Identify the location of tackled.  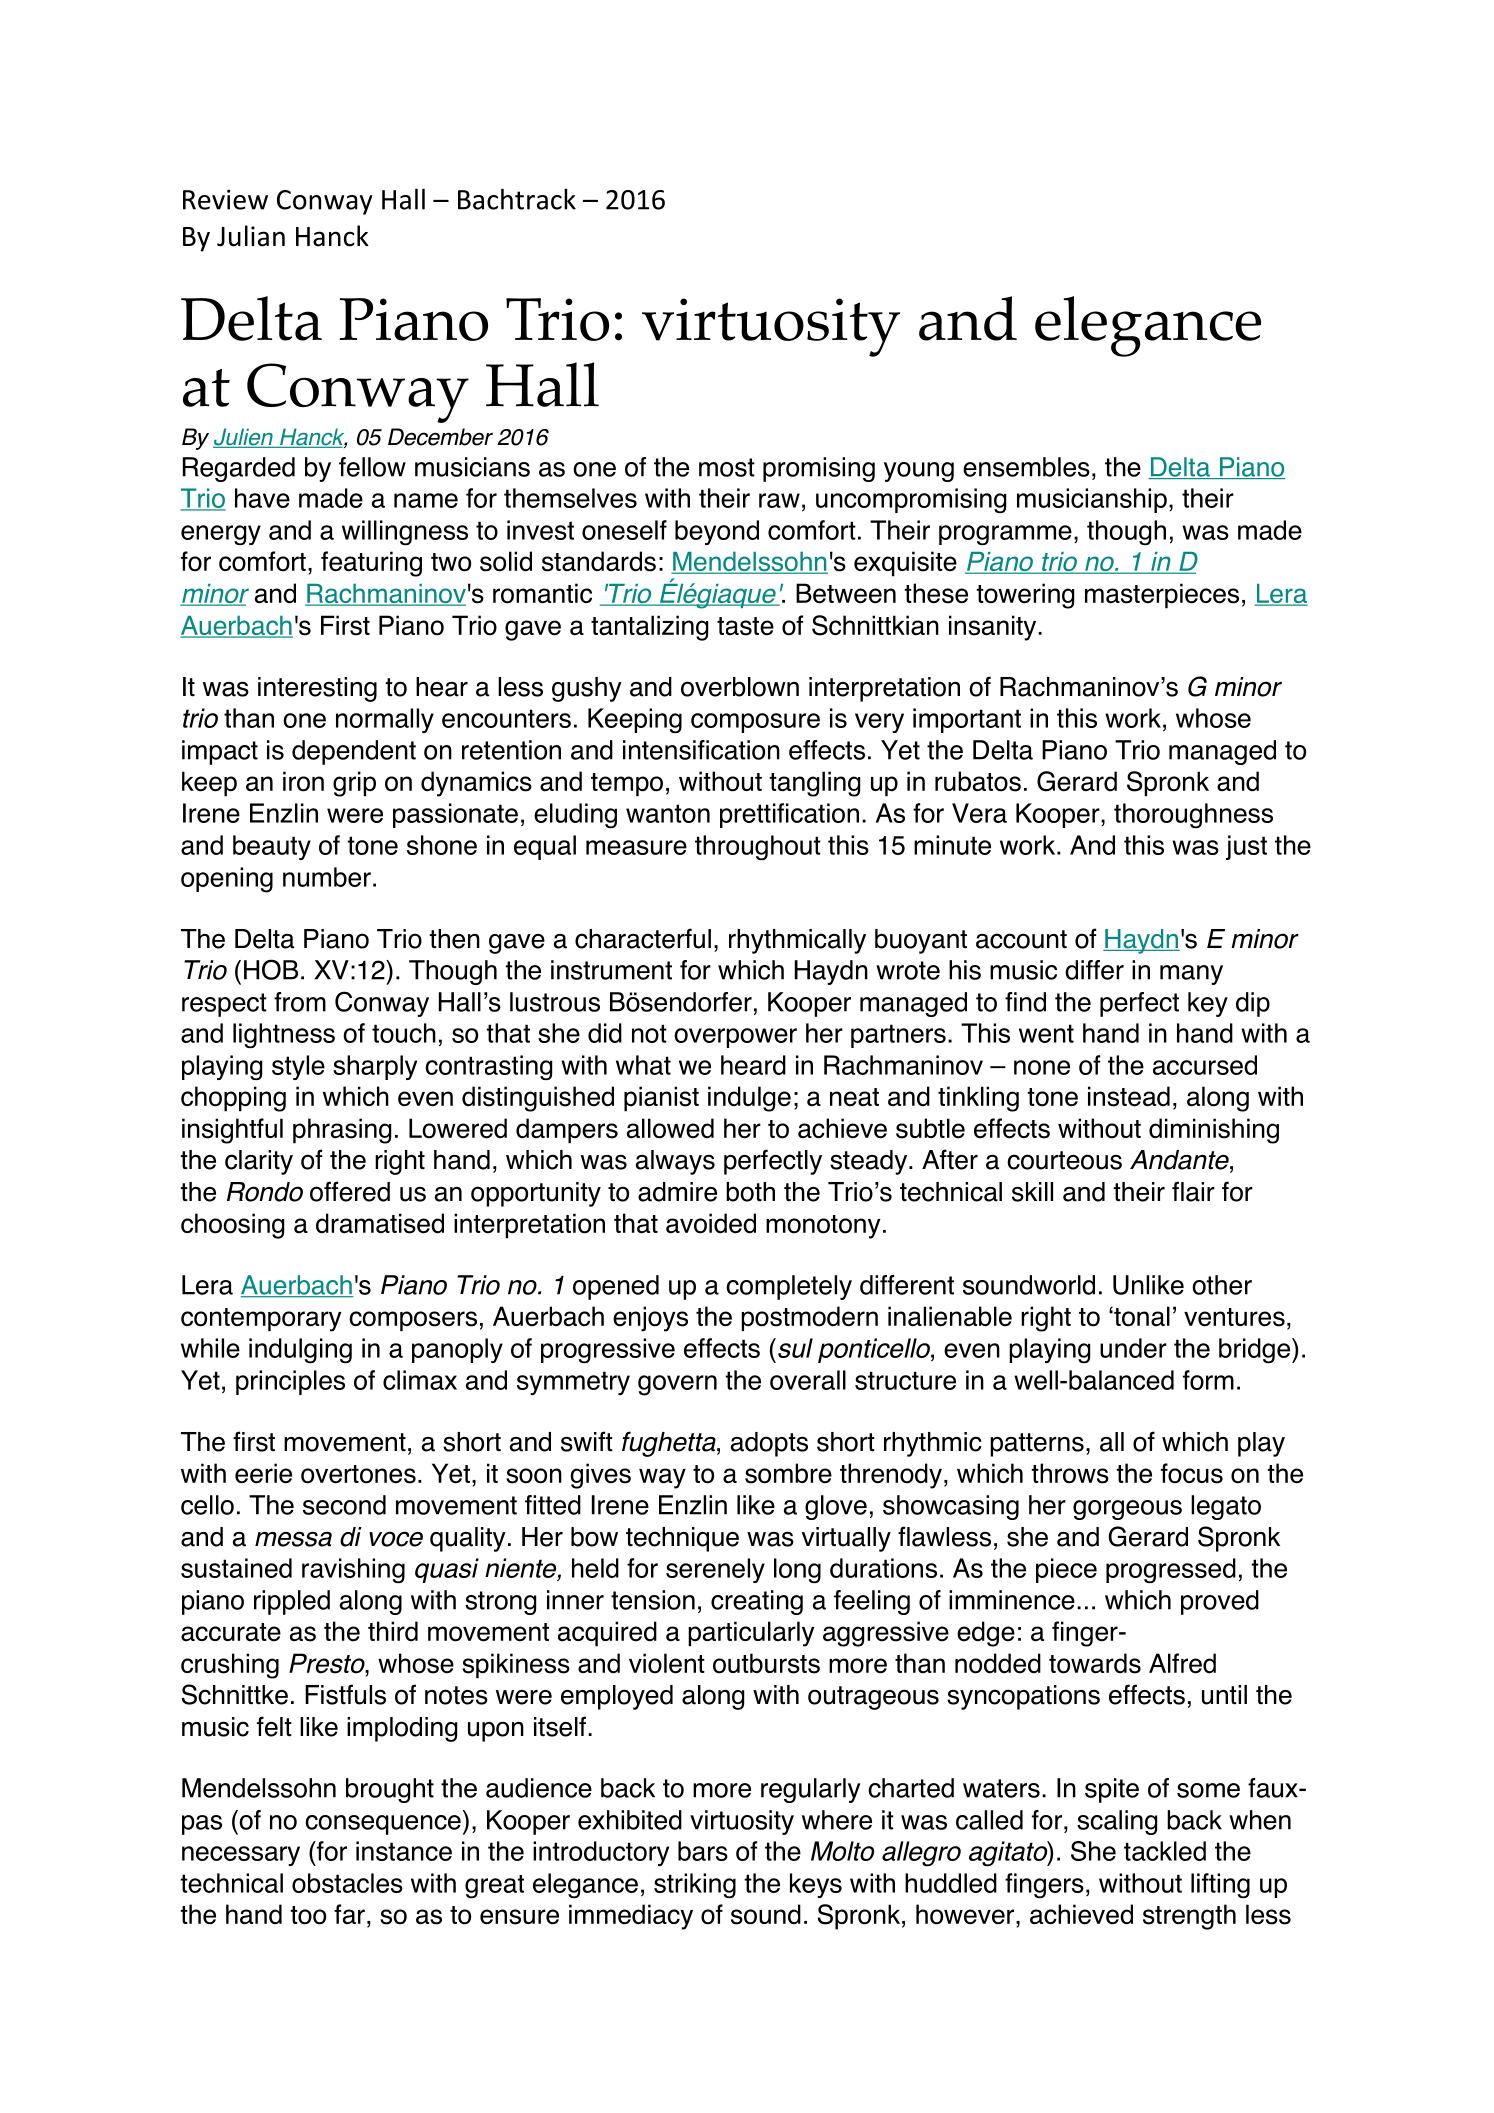
(1165, 1851).
